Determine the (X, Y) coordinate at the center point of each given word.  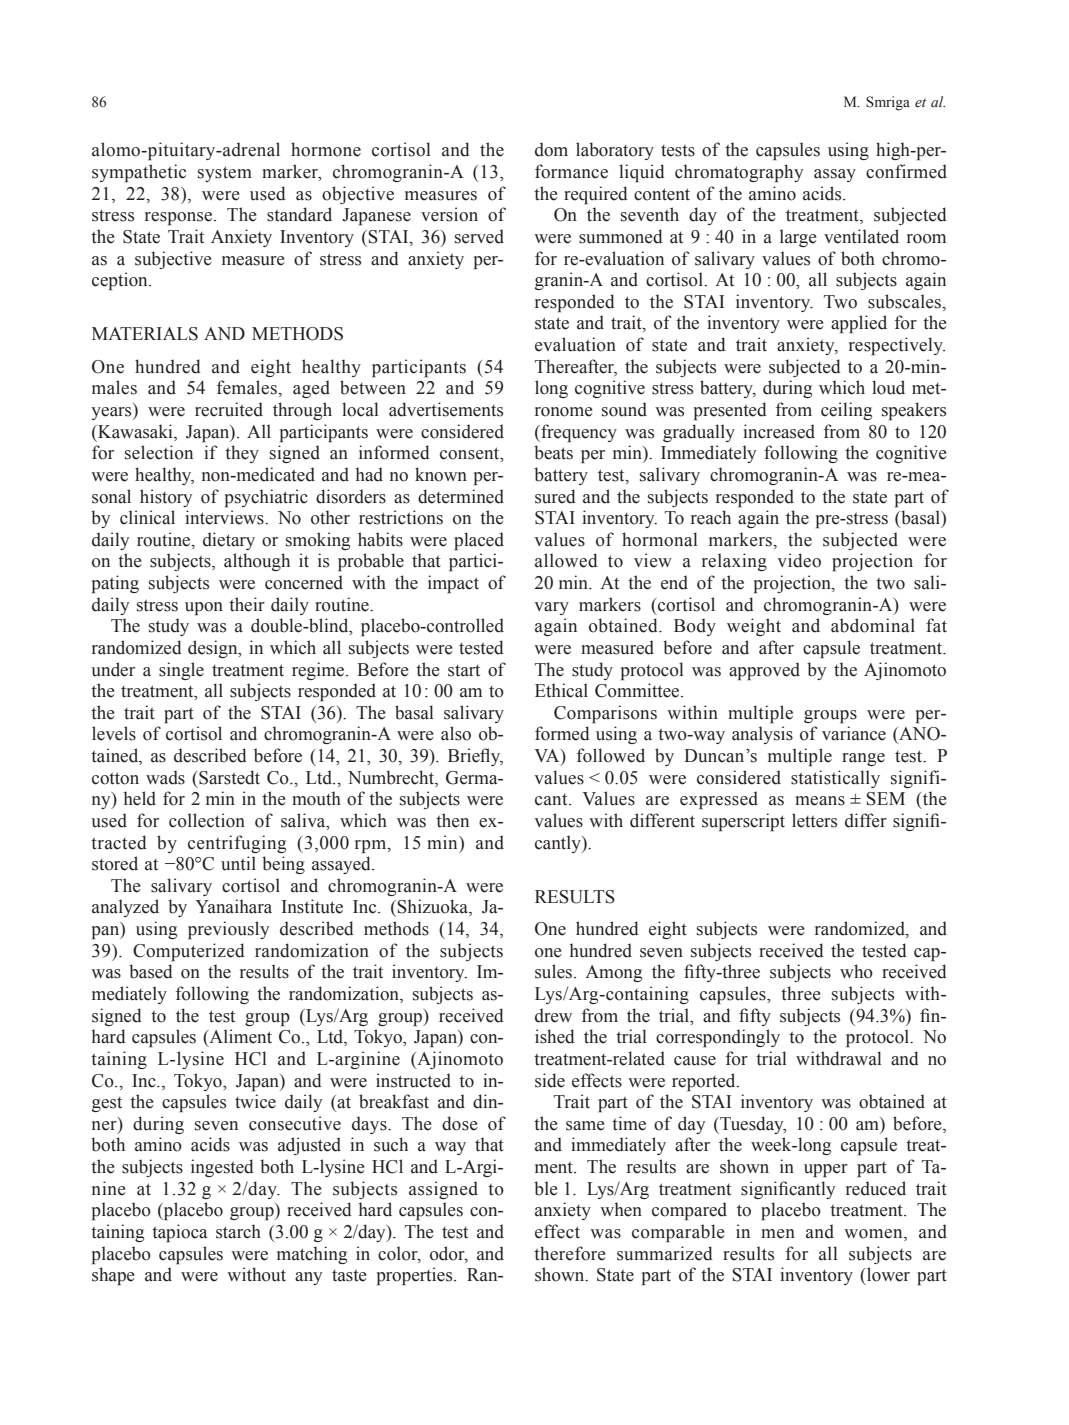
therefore (570, 1253)
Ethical (561, 690)
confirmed (906, 171)
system (225, 174)
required (596, 195)
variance (854, 733)
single (181, 671)
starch (238, 1231)
